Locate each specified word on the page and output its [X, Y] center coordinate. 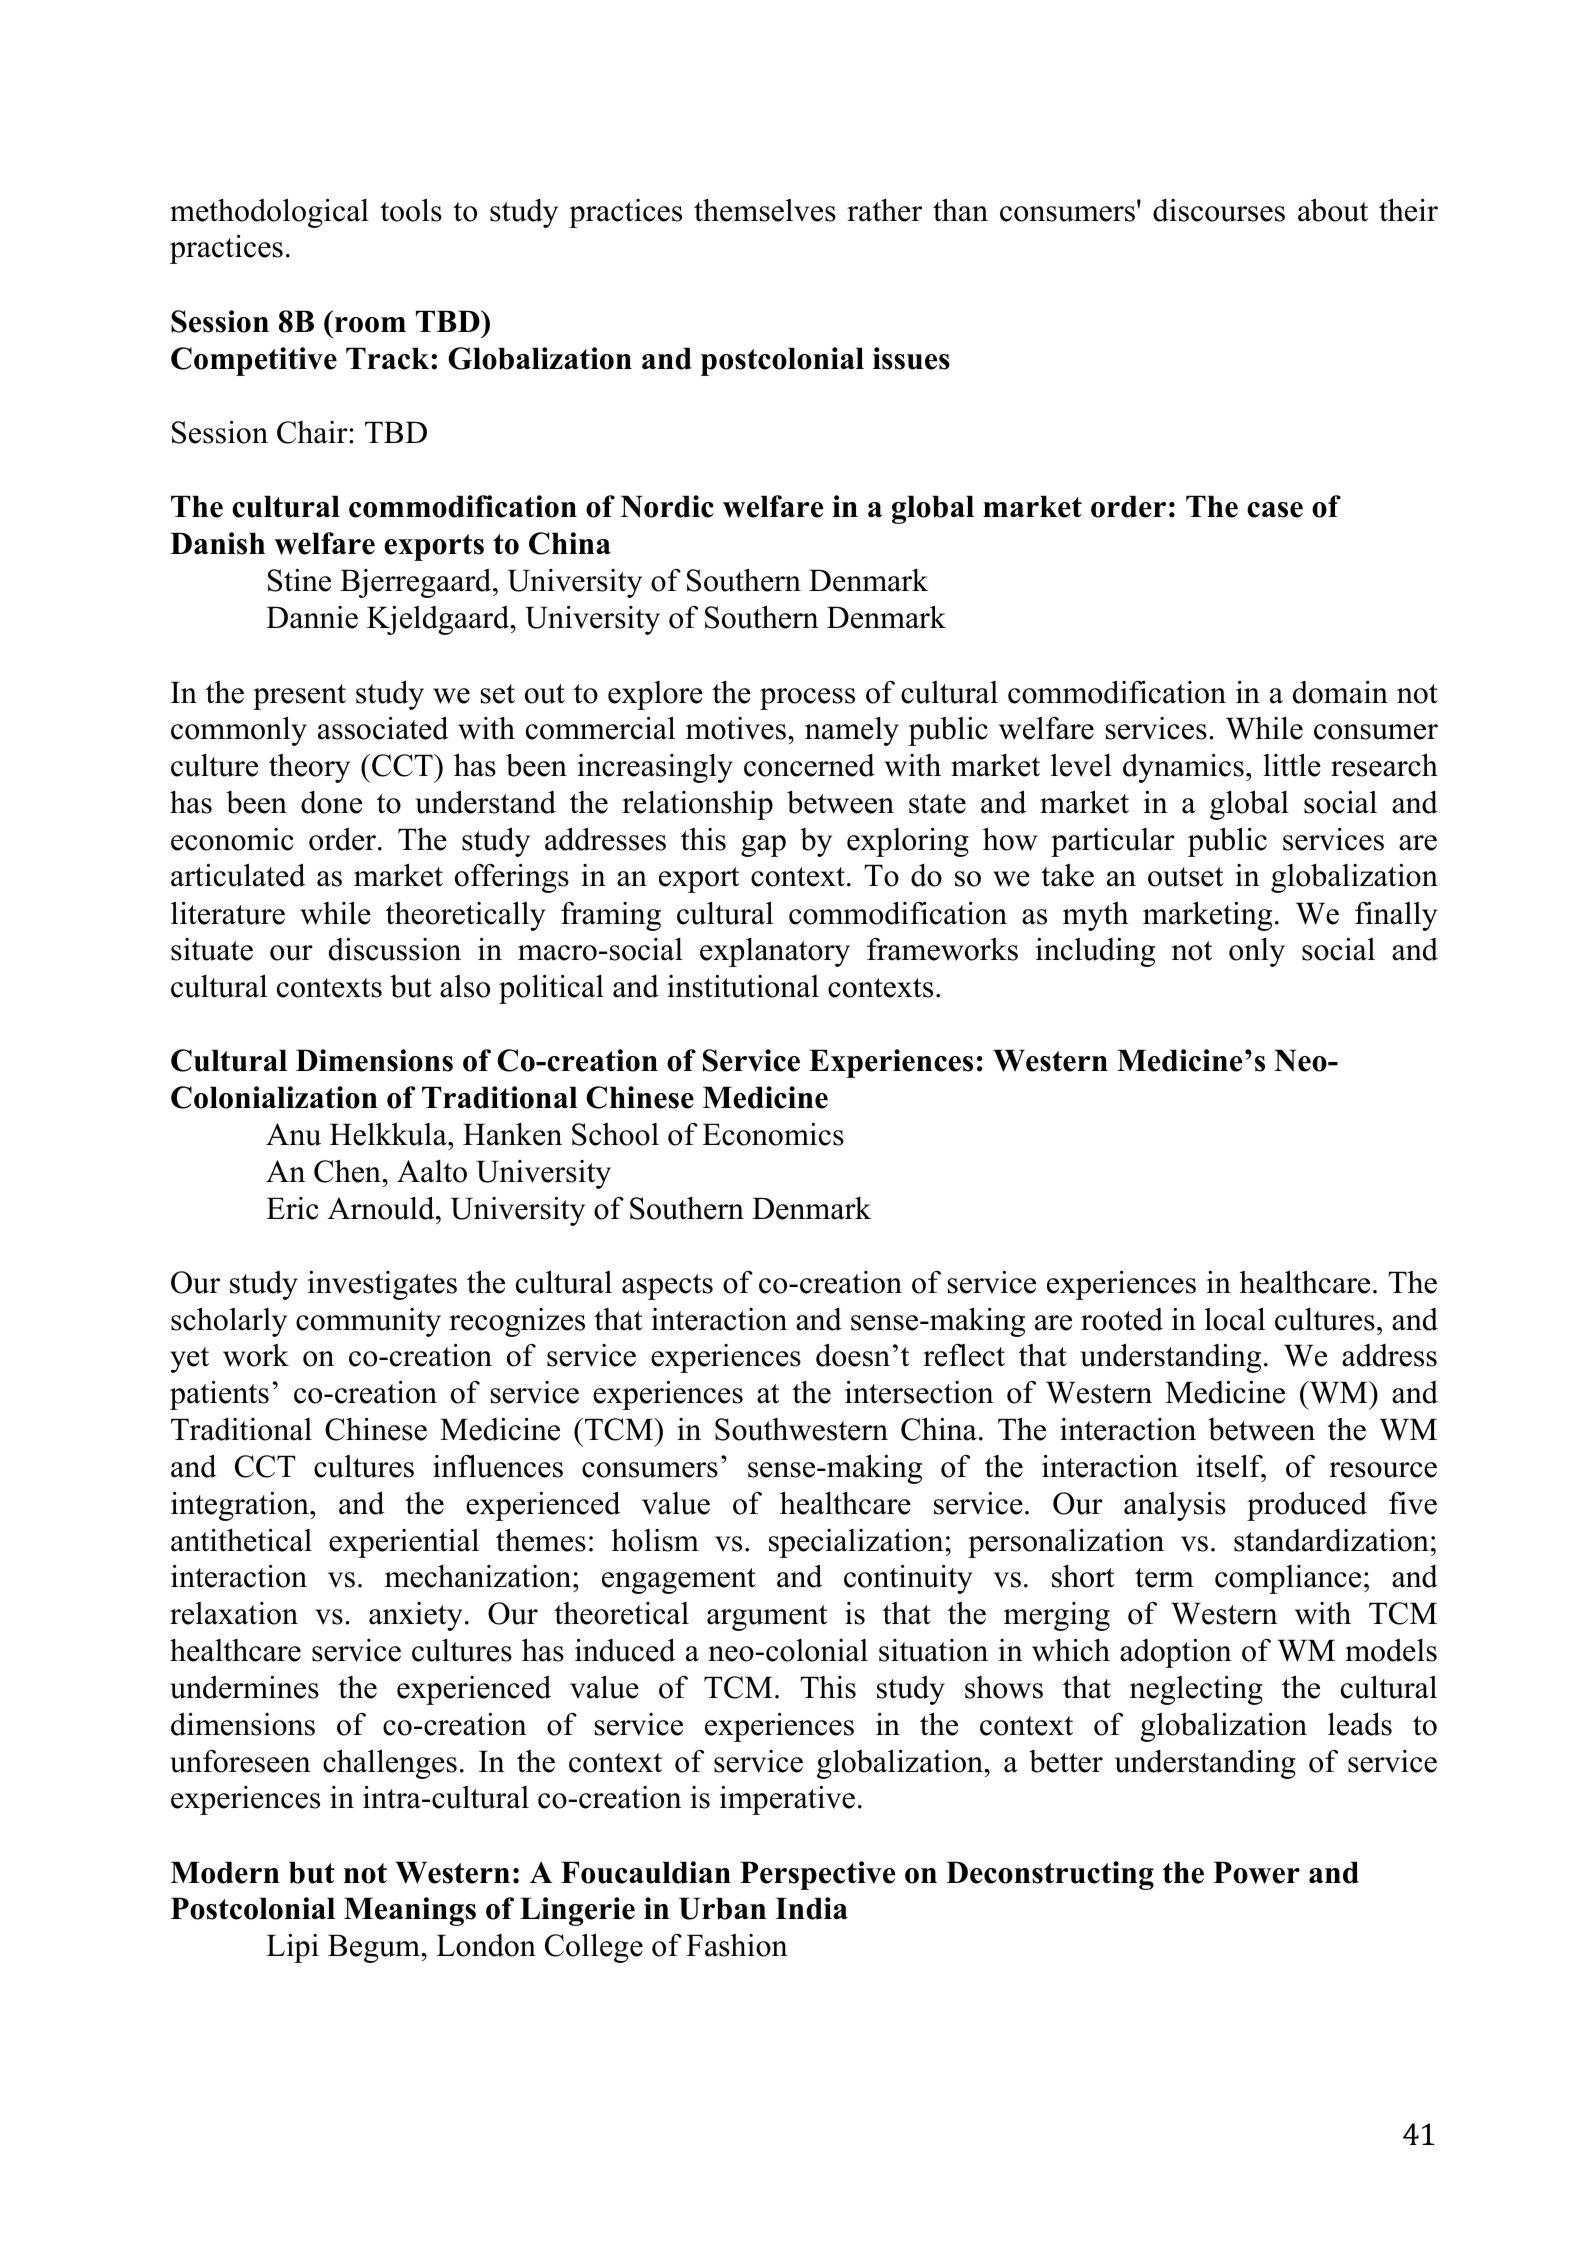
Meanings [410, 1911]
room [370, 325]
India [811, 1908]
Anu [293, 1134]
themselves [765, 210]
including [1095, 952]
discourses [1219, 210]
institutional [743, 986]
